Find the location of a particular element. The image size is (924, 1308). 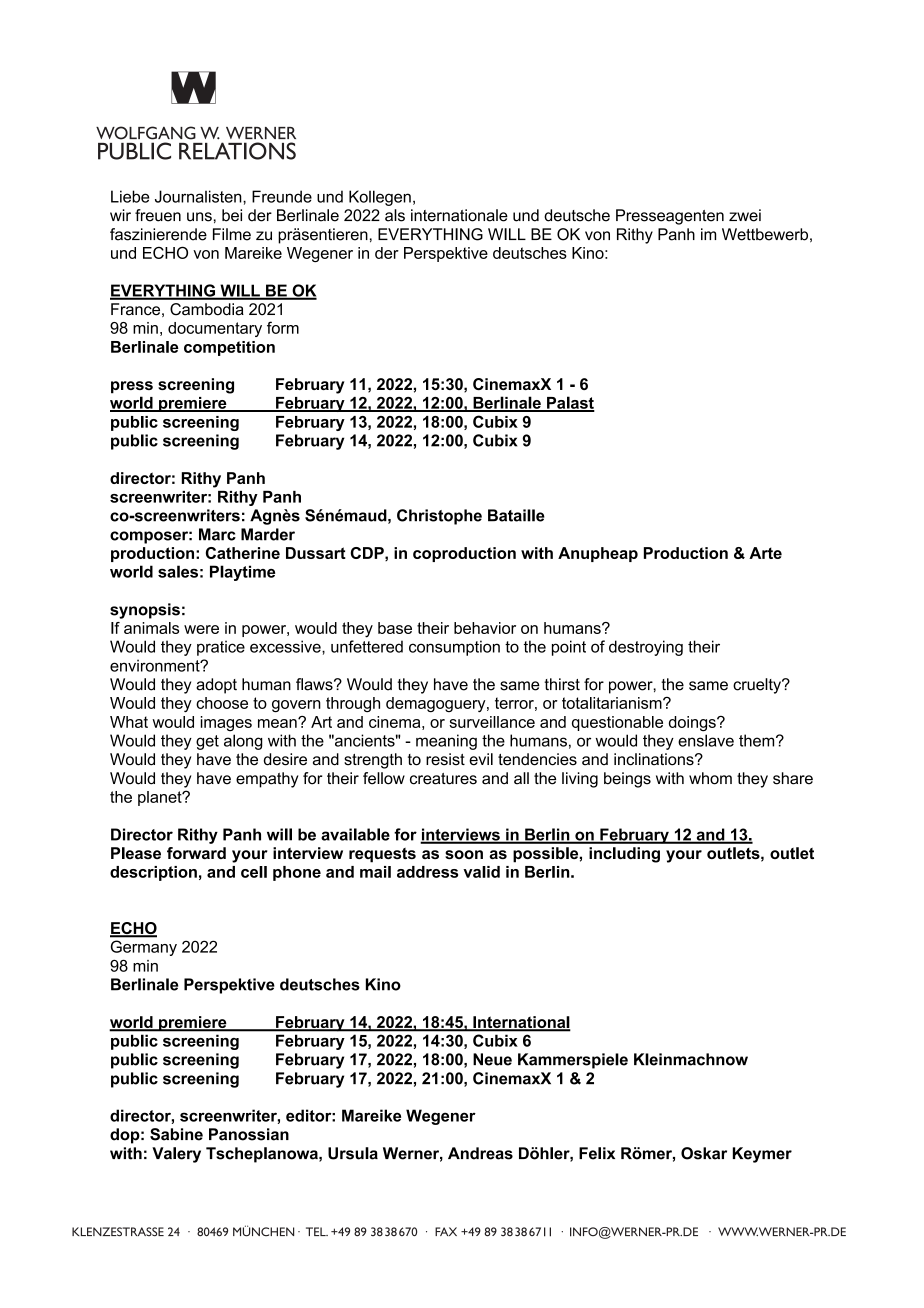

forward is located at coordinates (196, 853).
